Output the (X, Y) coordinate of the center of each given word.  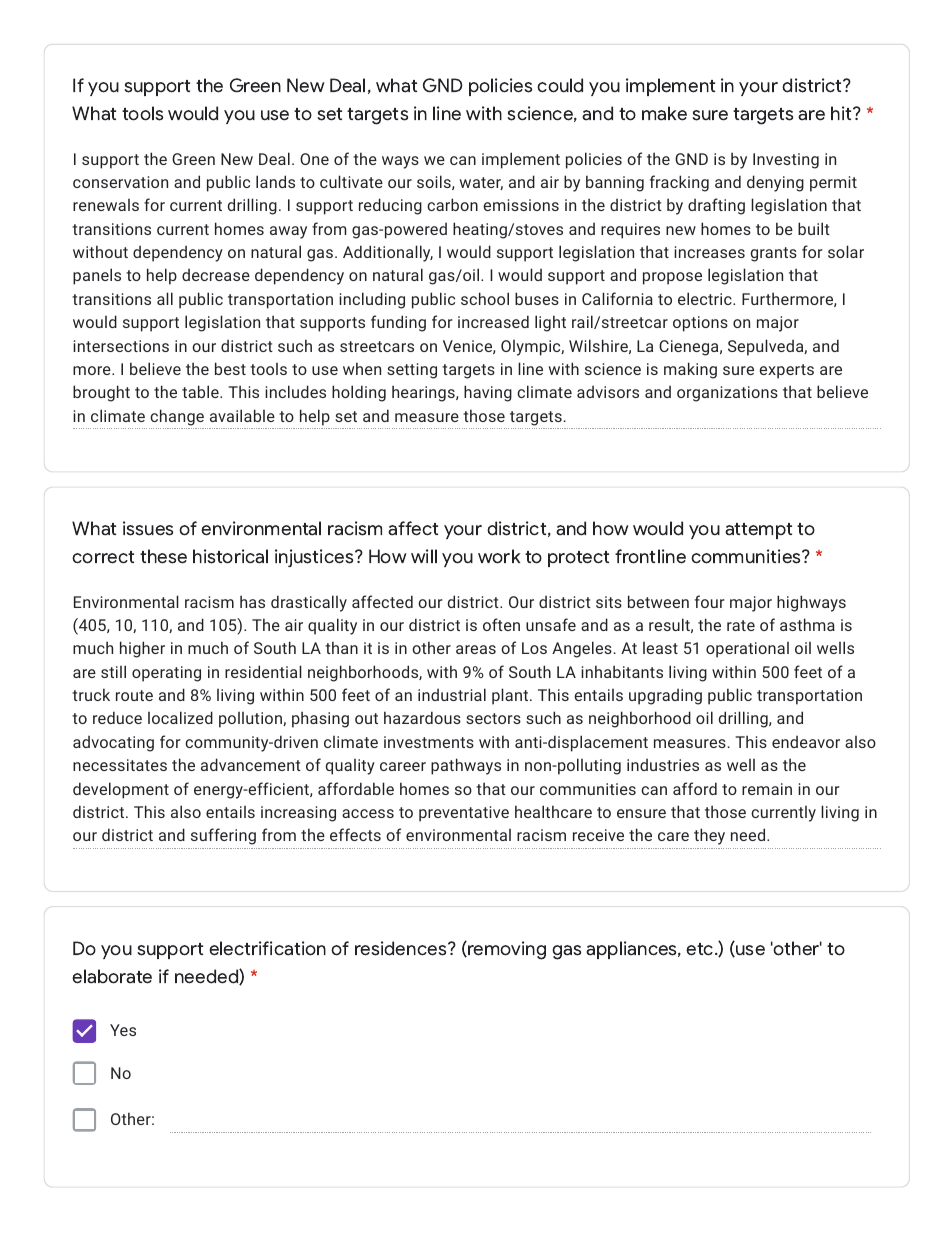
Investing (786, 161)
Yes (123, 1030)
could (560, 85)
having (488, 393)
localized (180, 717)
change (177, 417)
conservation (120, 182)
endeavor (806, 742)
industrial (452, 694)
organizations (727, 394)
